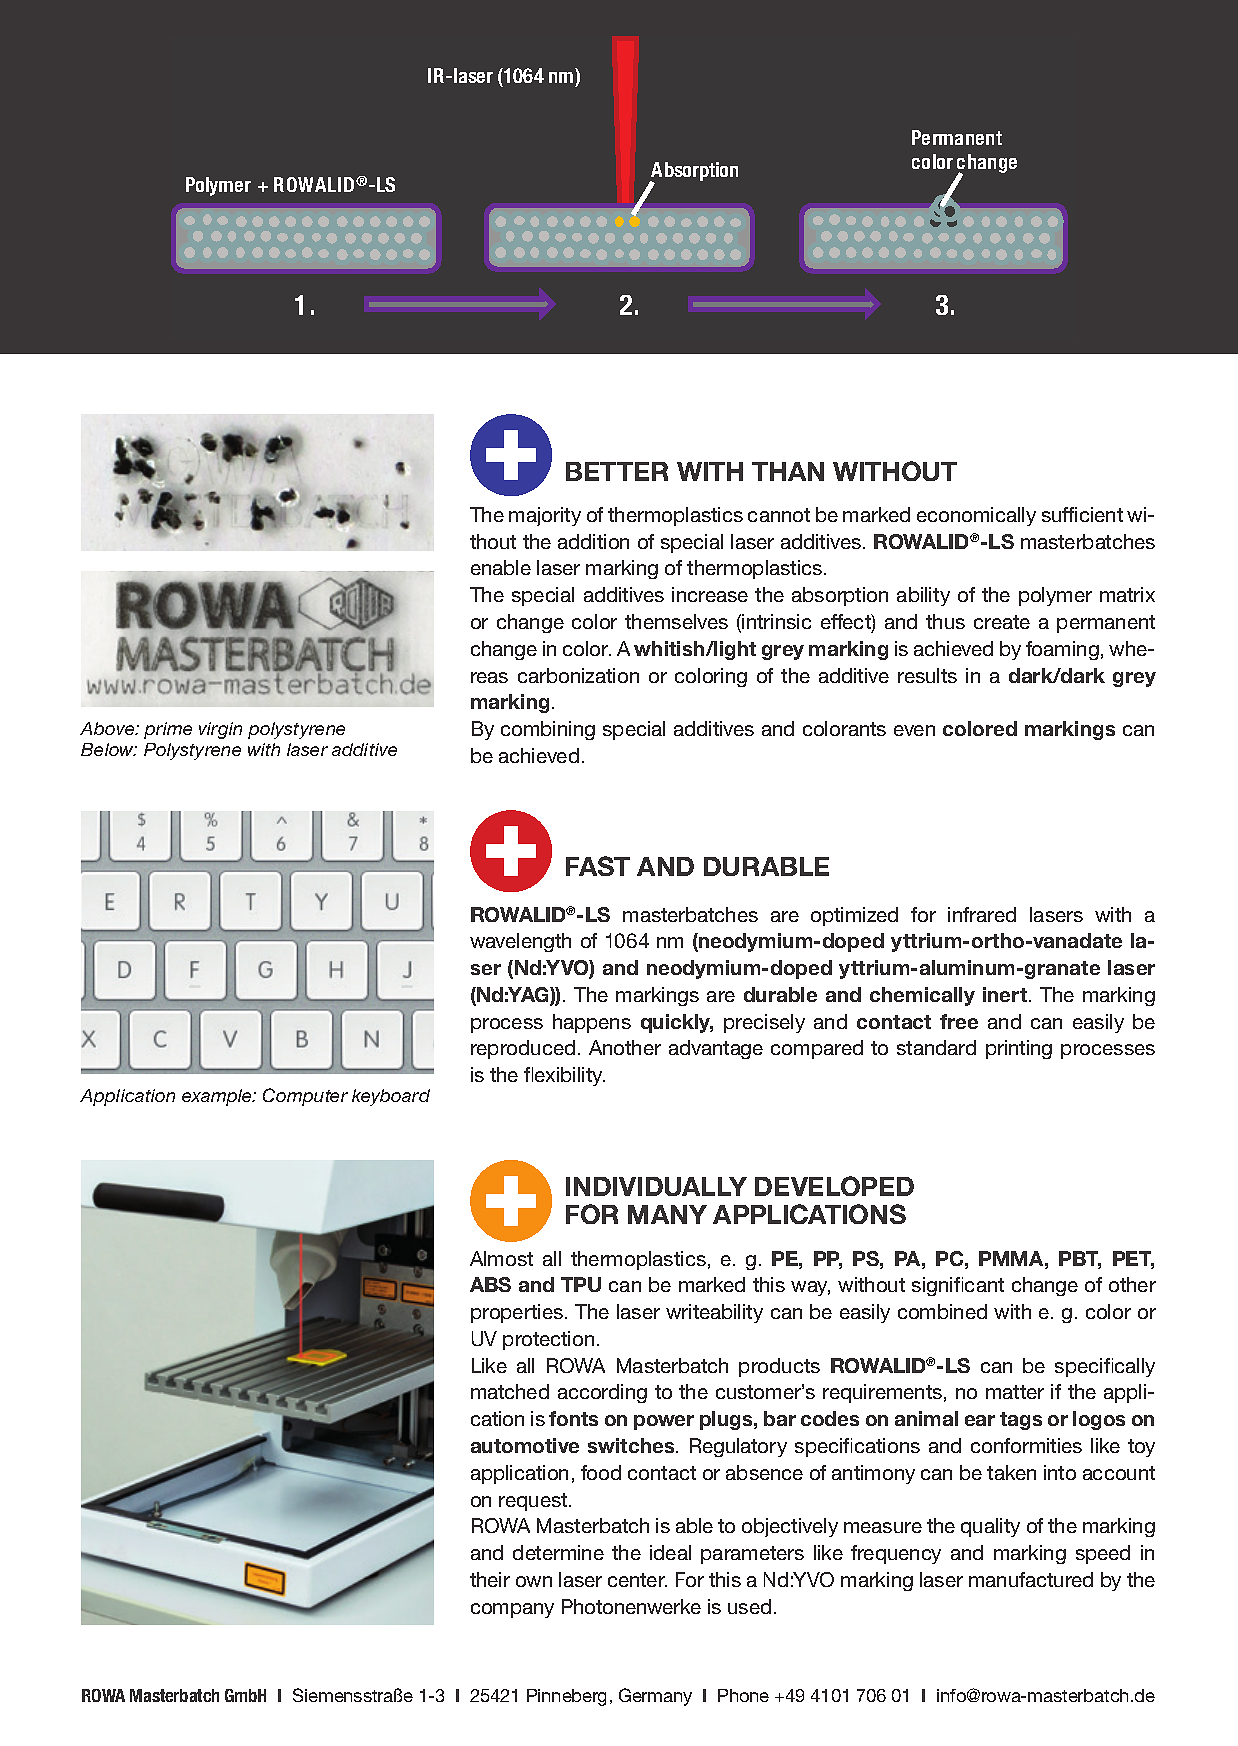 The width and height of the screenshot is (1238, 1746). What do you see at coordinates (592, 1023) in the screenshot?
I see `happens` at bounding box center [592, 1023].
